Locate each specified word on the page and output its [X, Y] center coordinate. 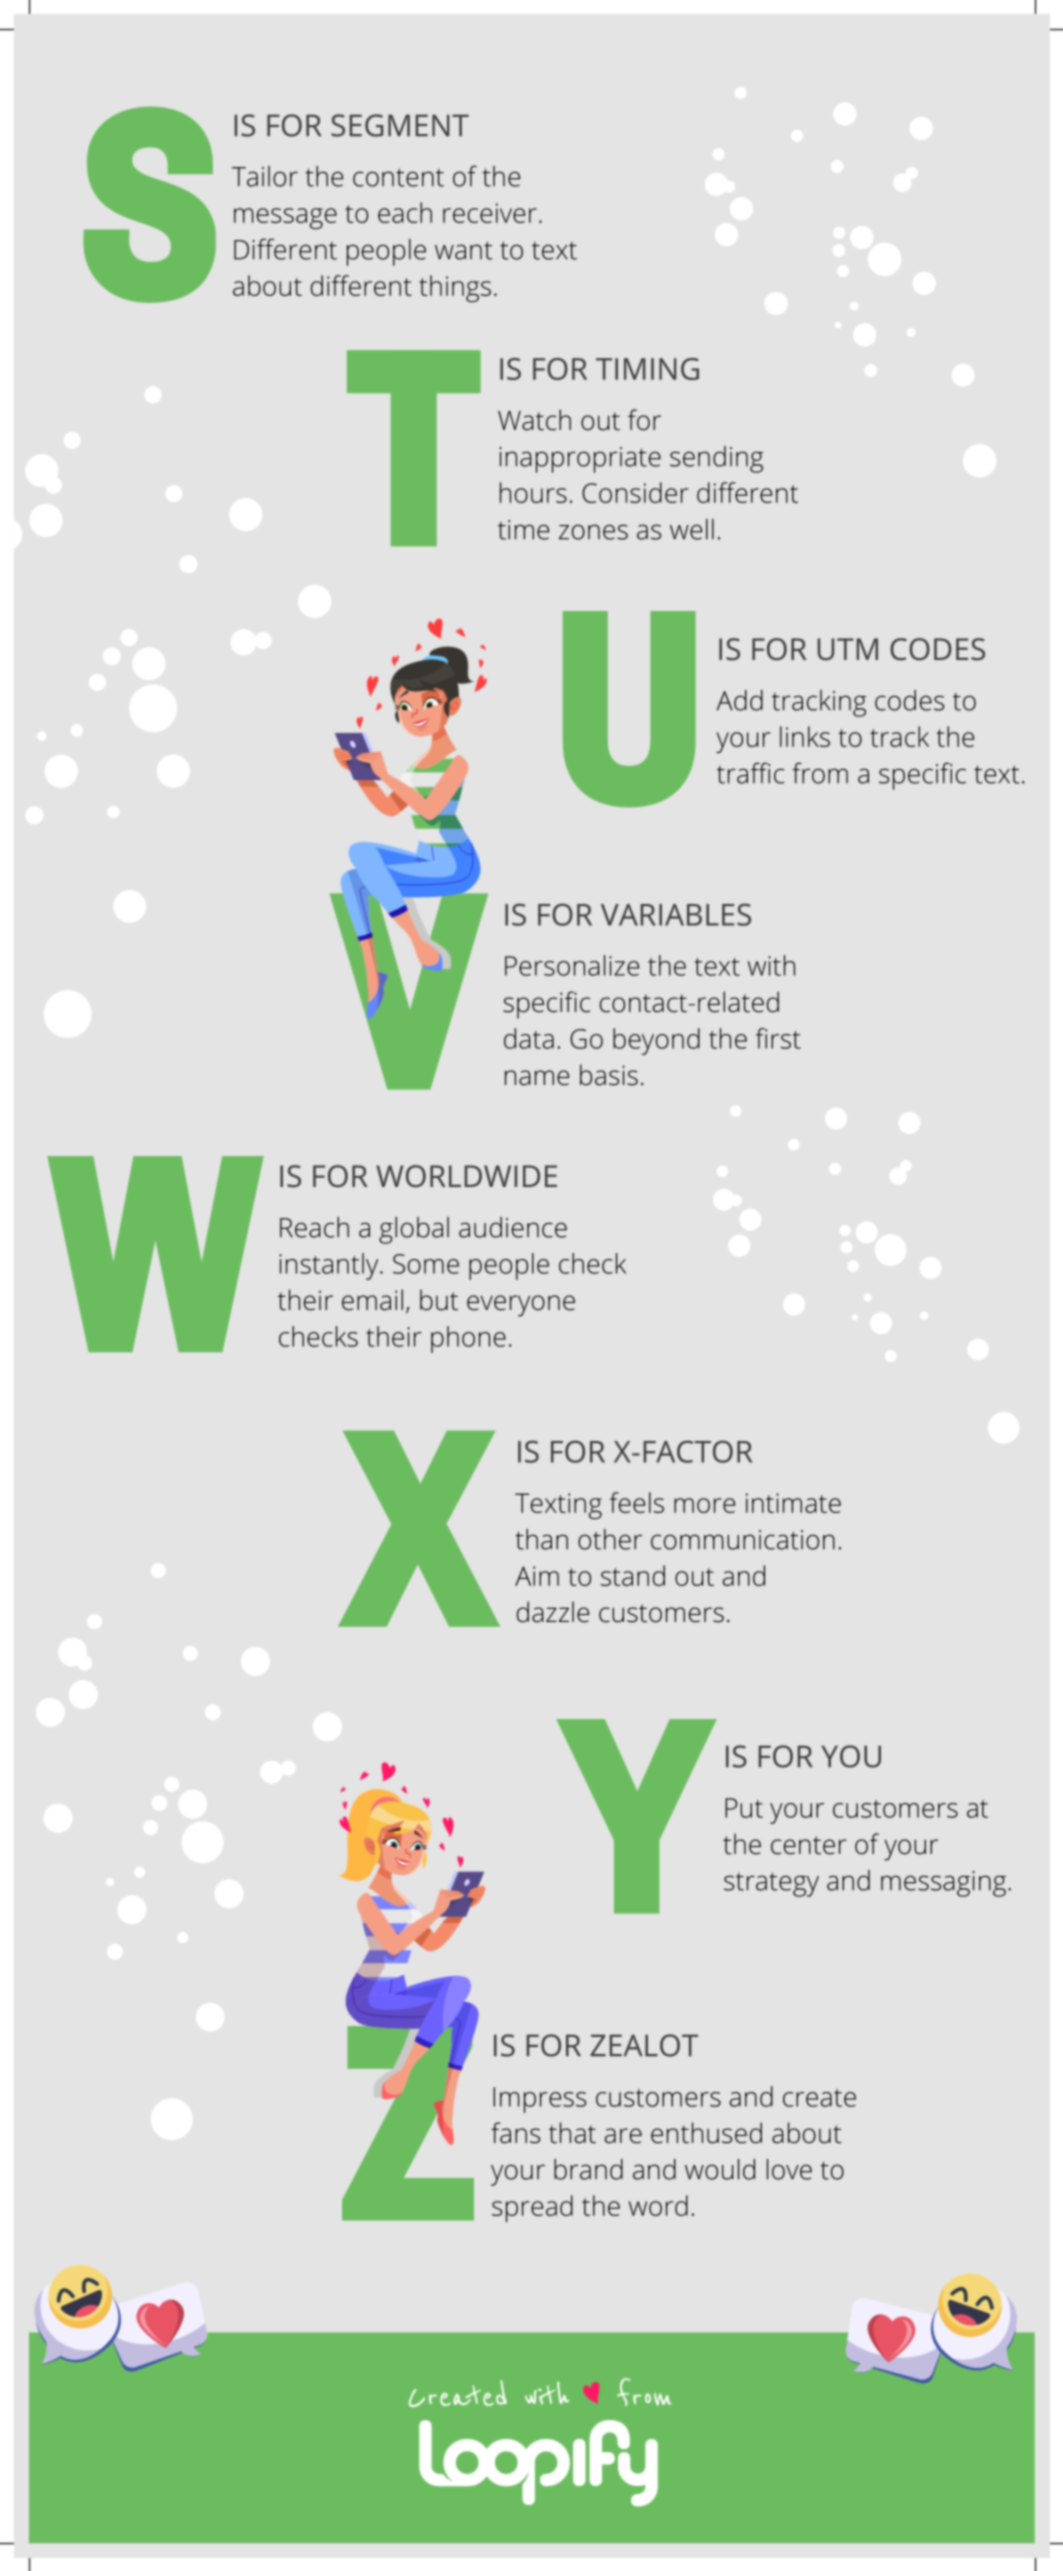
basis [609, 1075]
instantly [330, 1266]
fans [515, 2133]
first [778, 1038]
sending [717, 459]
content [398, 177]
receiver [490, 213]
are [623, 2136]
